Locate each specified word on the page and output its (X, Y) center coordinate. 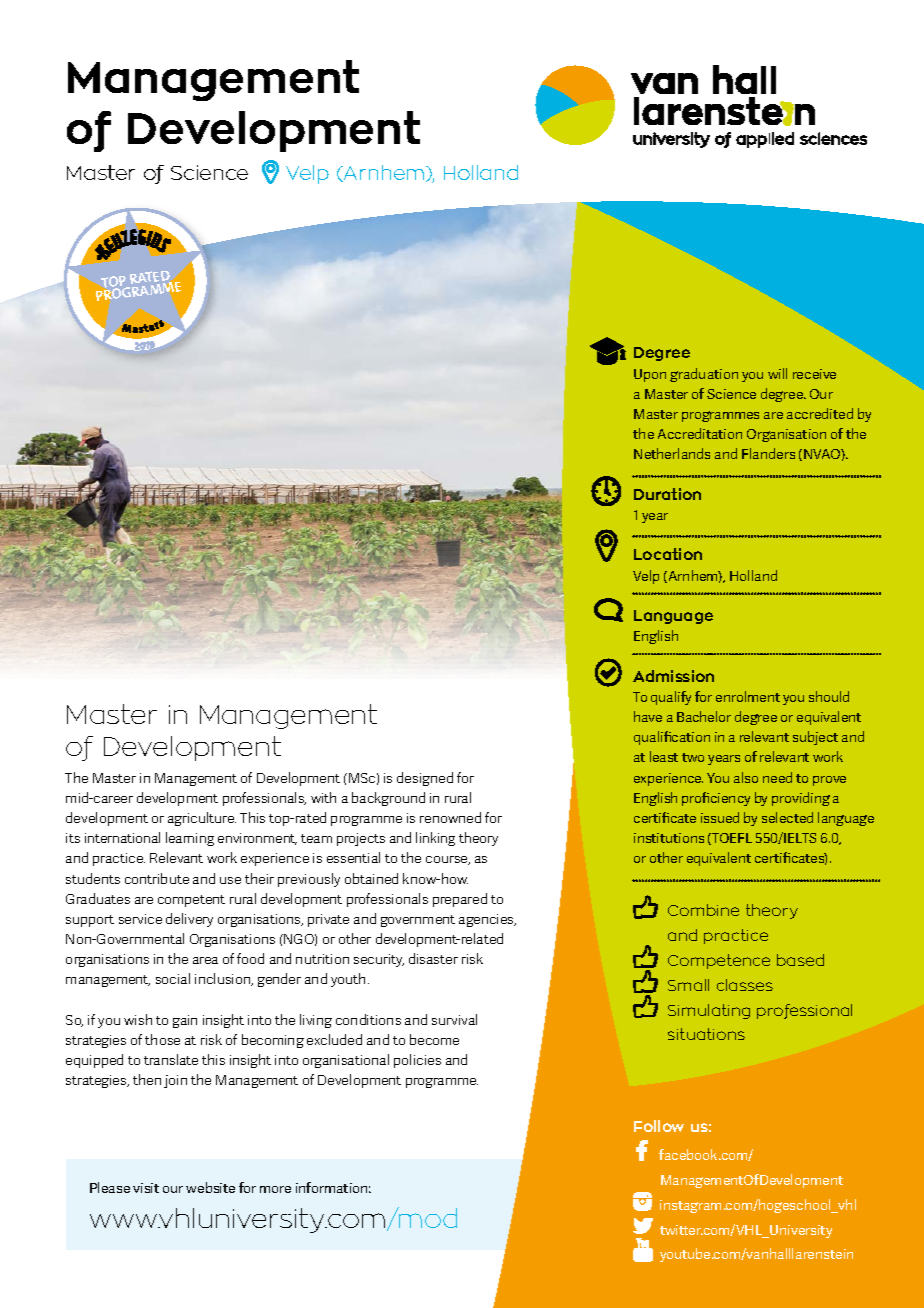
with (323, 797)
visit (146, 1188)
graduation (704, 375)
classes (745, 985)
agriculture (202, 819)
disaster (433, 958)
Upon (650, 375)
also (746, 777)
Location (668, 554)
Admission (673, 676)
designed (425, 779)
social (173, 978)
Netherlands (672, 453)
